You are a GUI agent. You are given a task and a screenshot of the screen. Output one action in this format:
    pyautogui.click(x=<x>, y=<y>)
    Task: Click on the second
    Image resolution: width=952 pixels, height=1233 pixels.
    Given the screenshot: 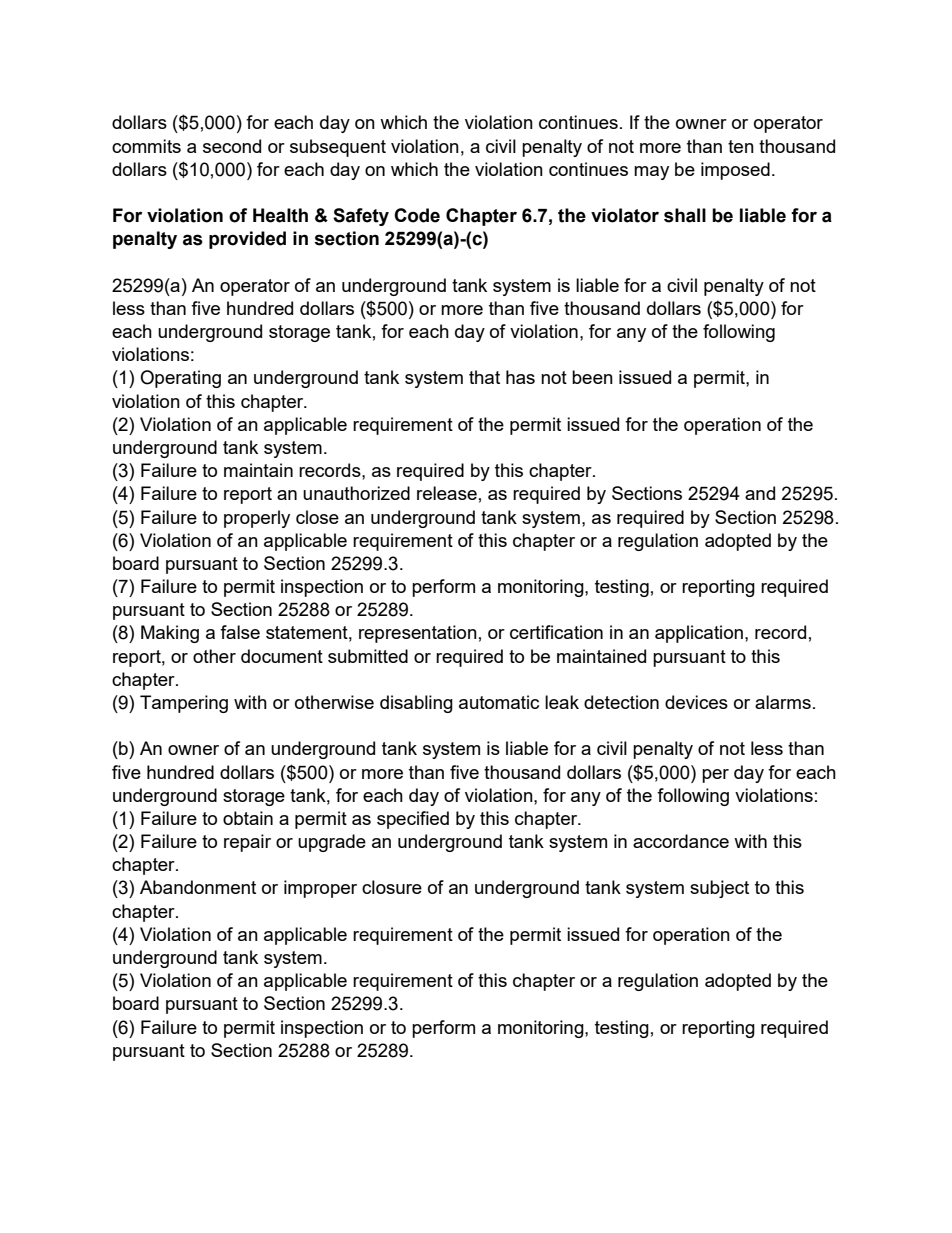 What is the action you would take?
    pyautogui.click(x=232, y=146)
